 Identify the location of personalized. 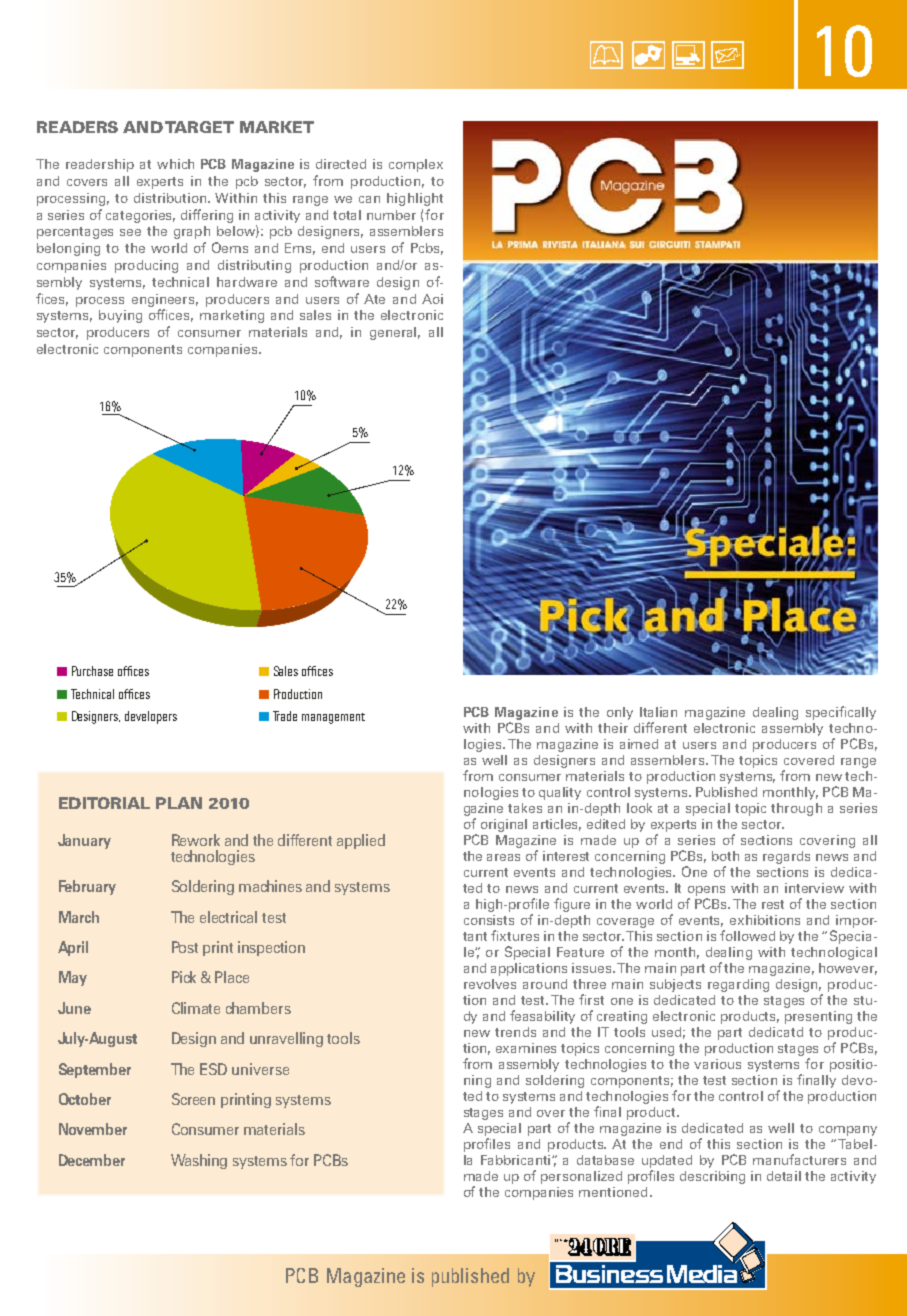
(581, 1177).
